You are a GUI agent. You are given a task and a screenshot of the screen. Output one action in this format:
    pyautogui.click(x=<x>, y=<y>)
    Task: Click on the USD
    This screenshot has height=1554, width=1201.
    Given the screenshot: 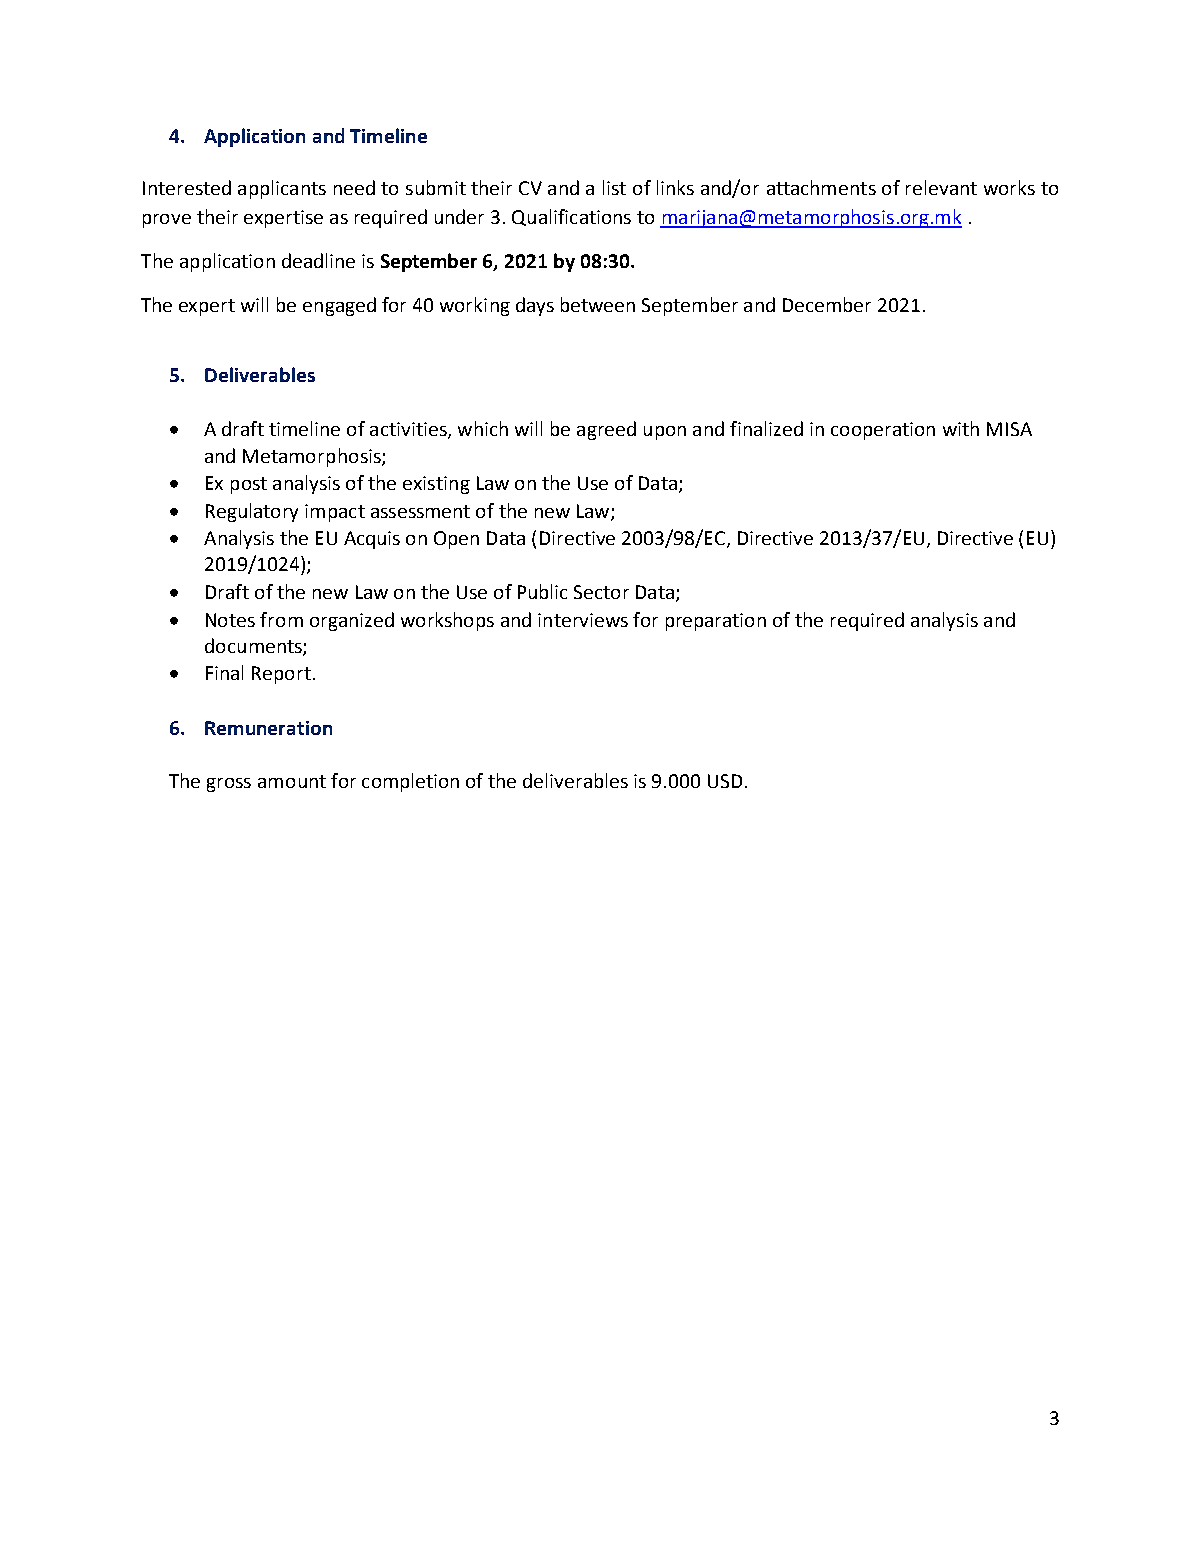 What is the action you would take?
    pyautogui.click(x=725, y=781)
